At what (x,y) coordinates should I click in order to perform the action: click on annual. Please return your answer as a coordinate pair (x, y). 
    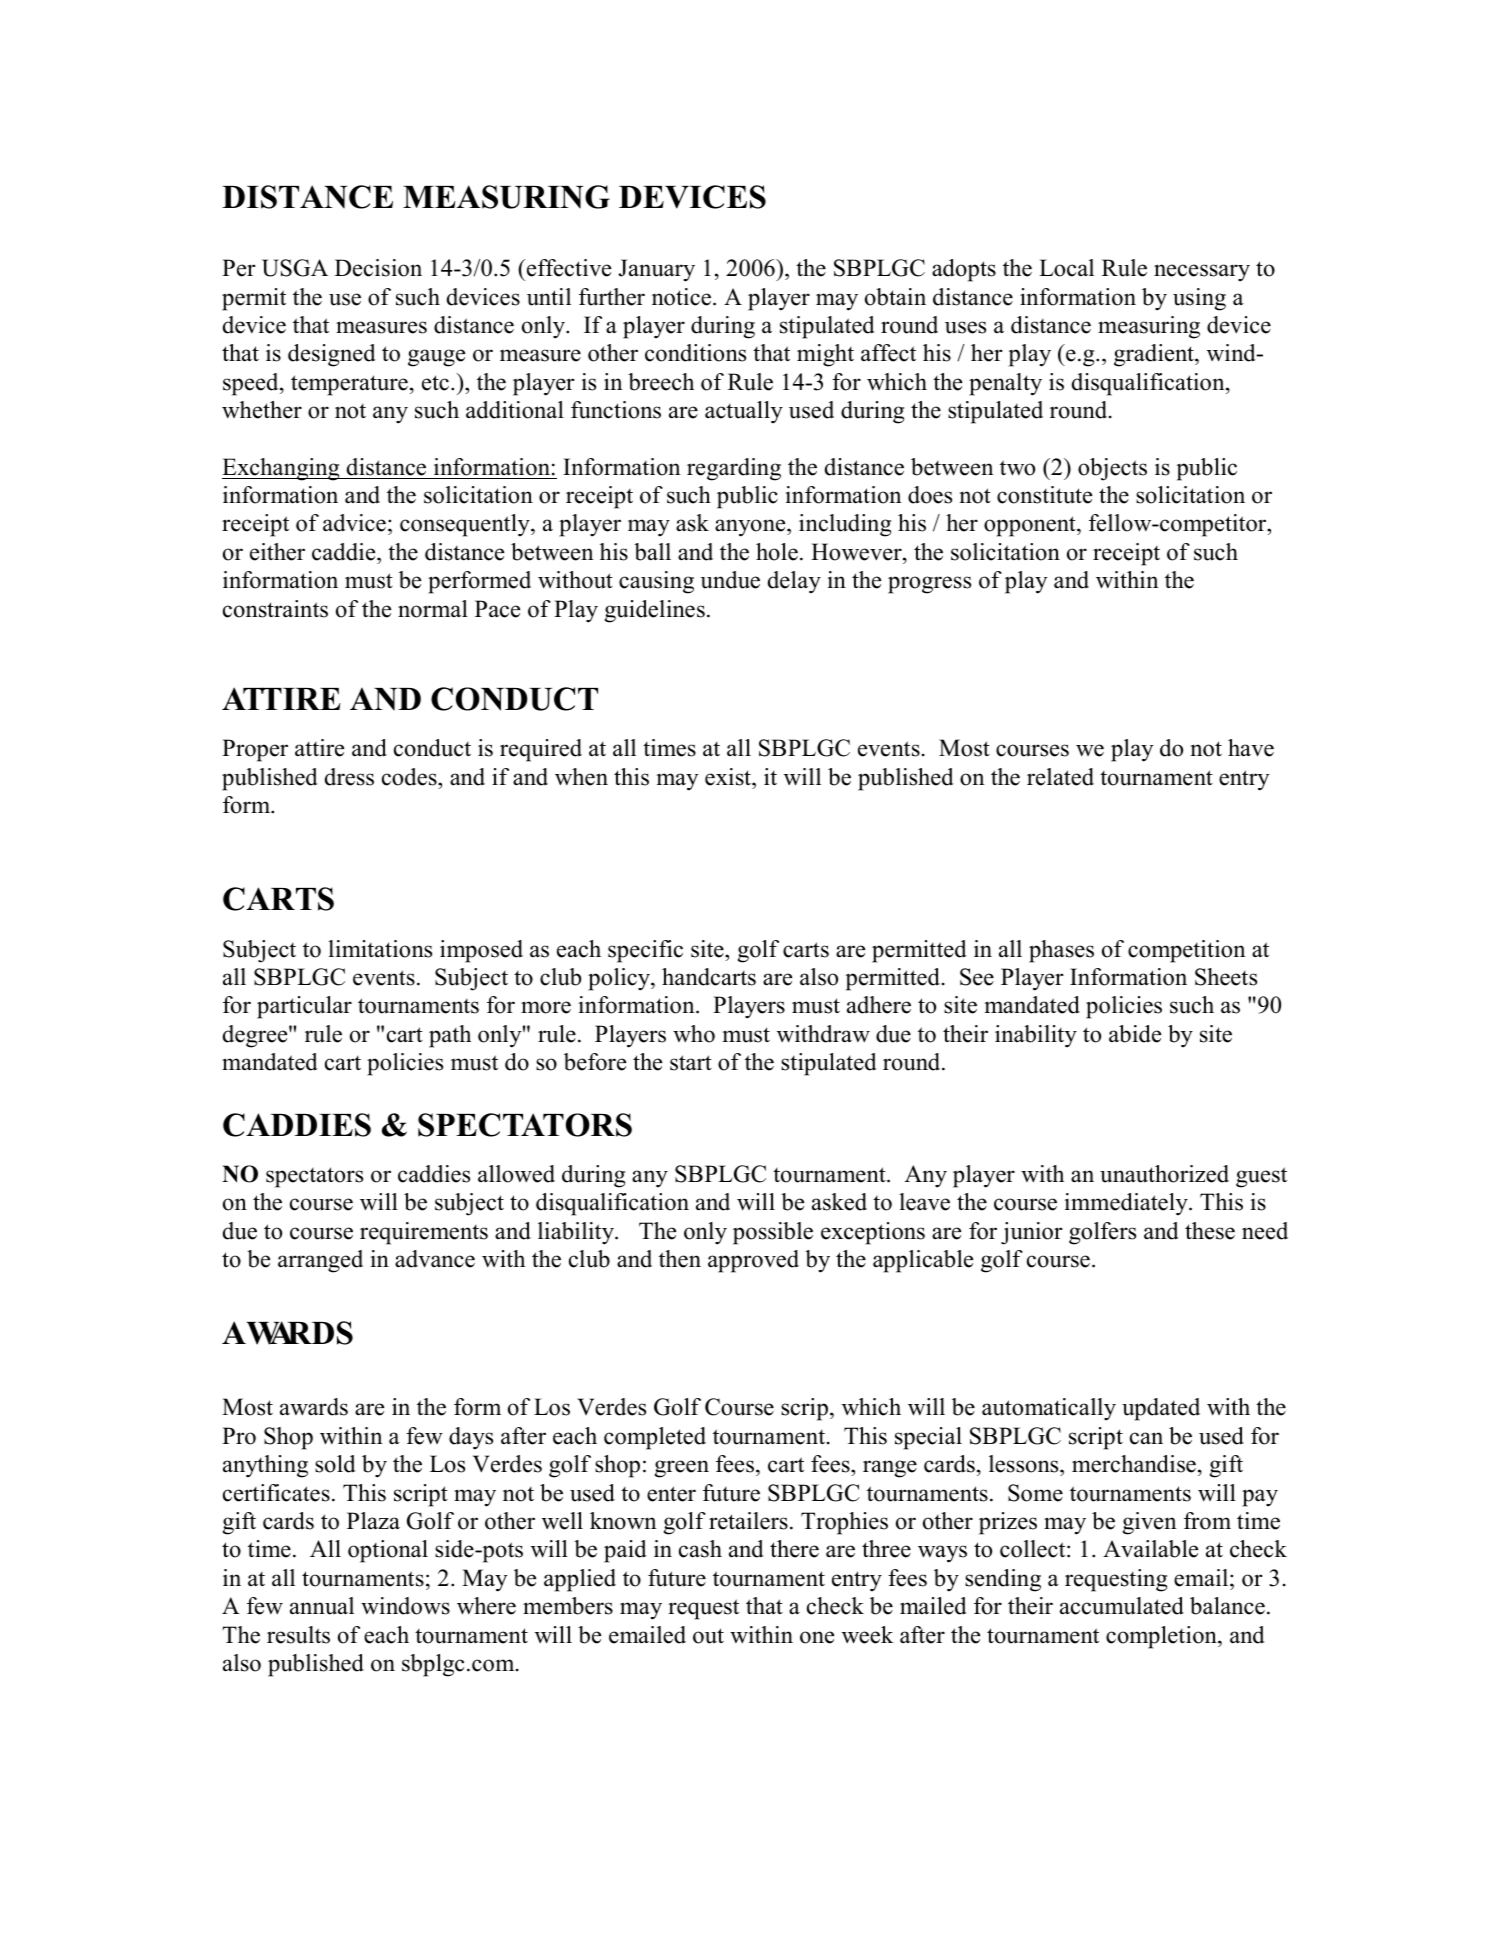
    Looking at the image, I should click on (322, 1606).
